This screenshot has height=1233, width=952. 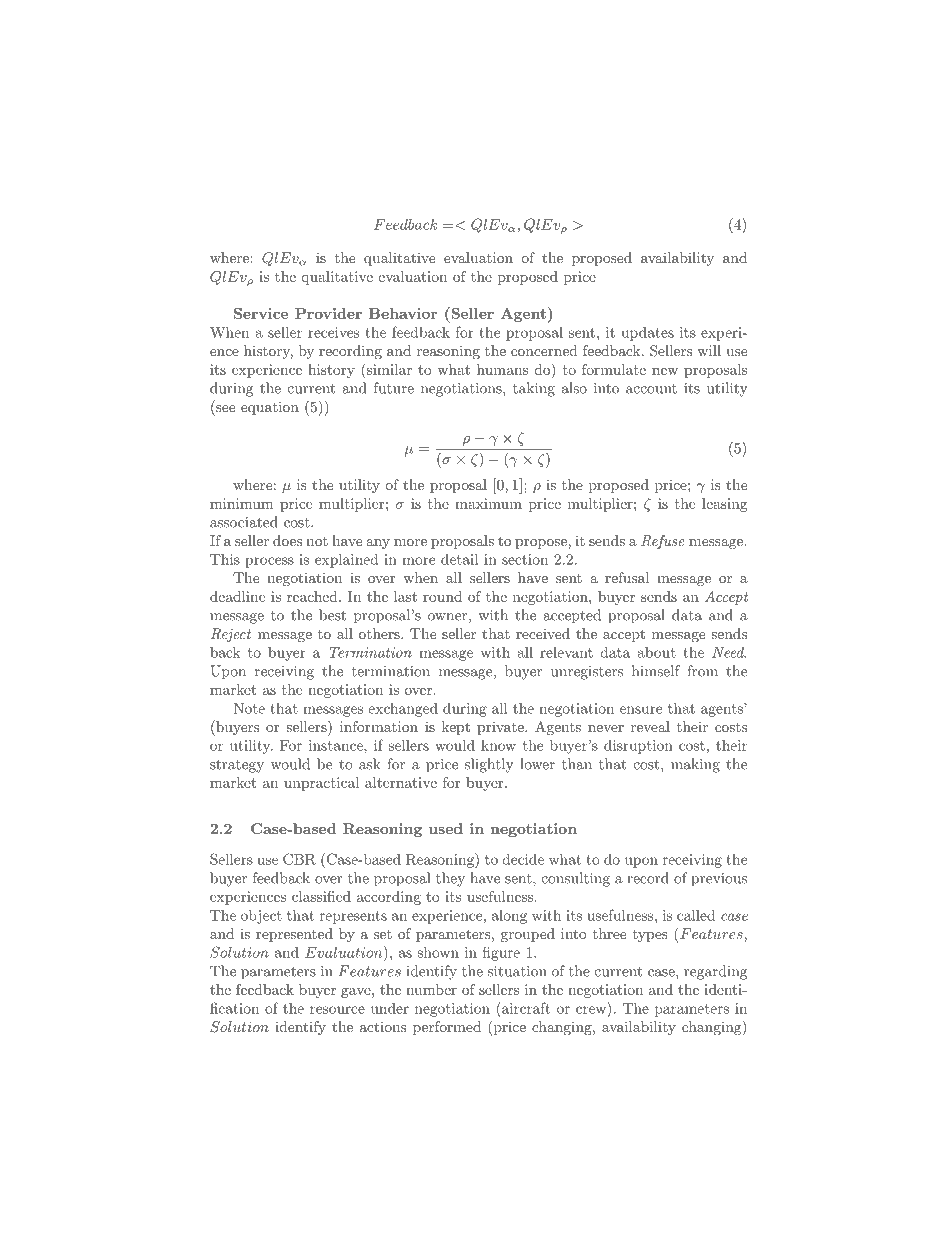 I want to click on owner, so click(x=447, y=617).
